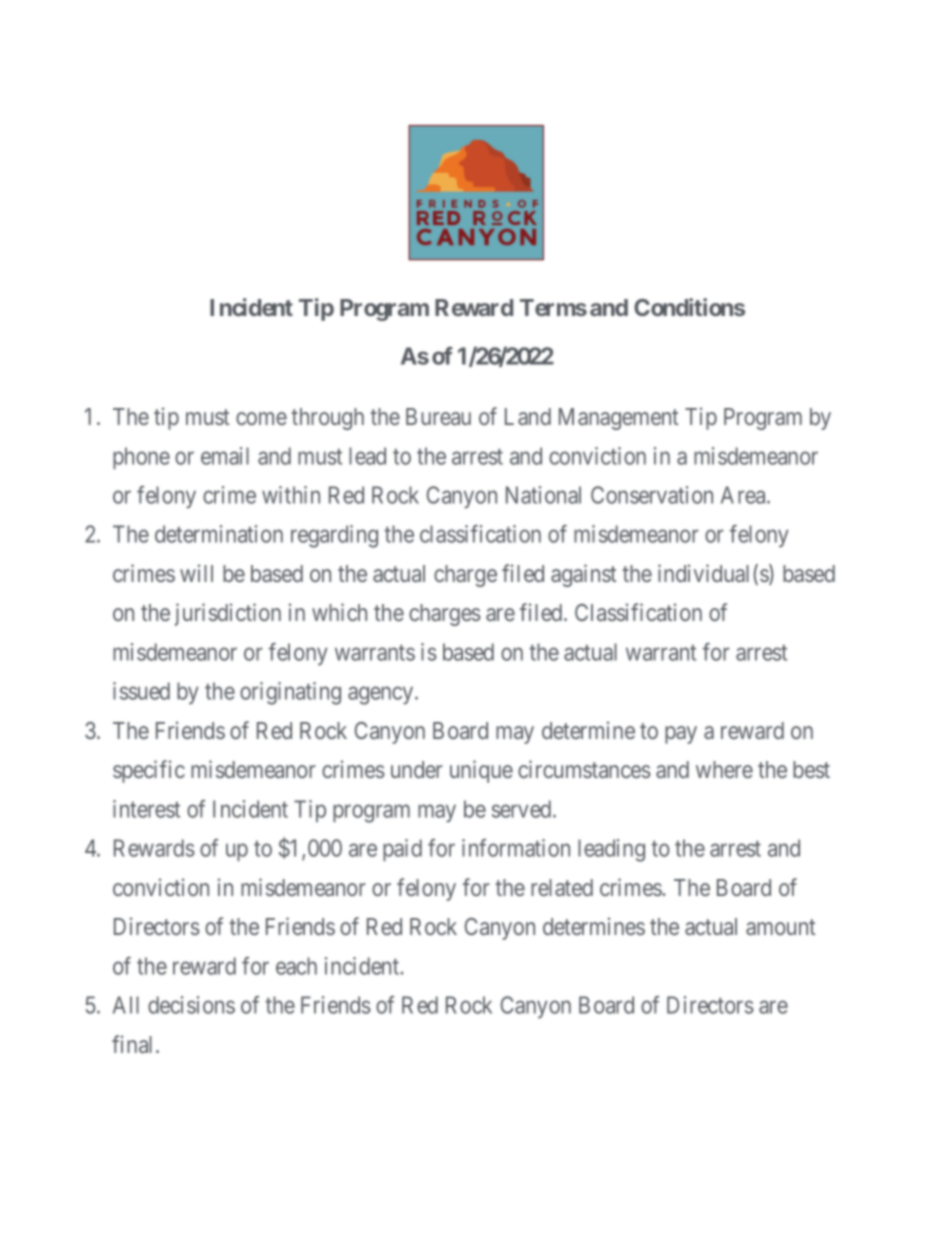 Image resolution: width=952 pixels, height=1233 pixels. Describe the element at coordinates (516, 848) in the screenshot. I see `information` at that location.
